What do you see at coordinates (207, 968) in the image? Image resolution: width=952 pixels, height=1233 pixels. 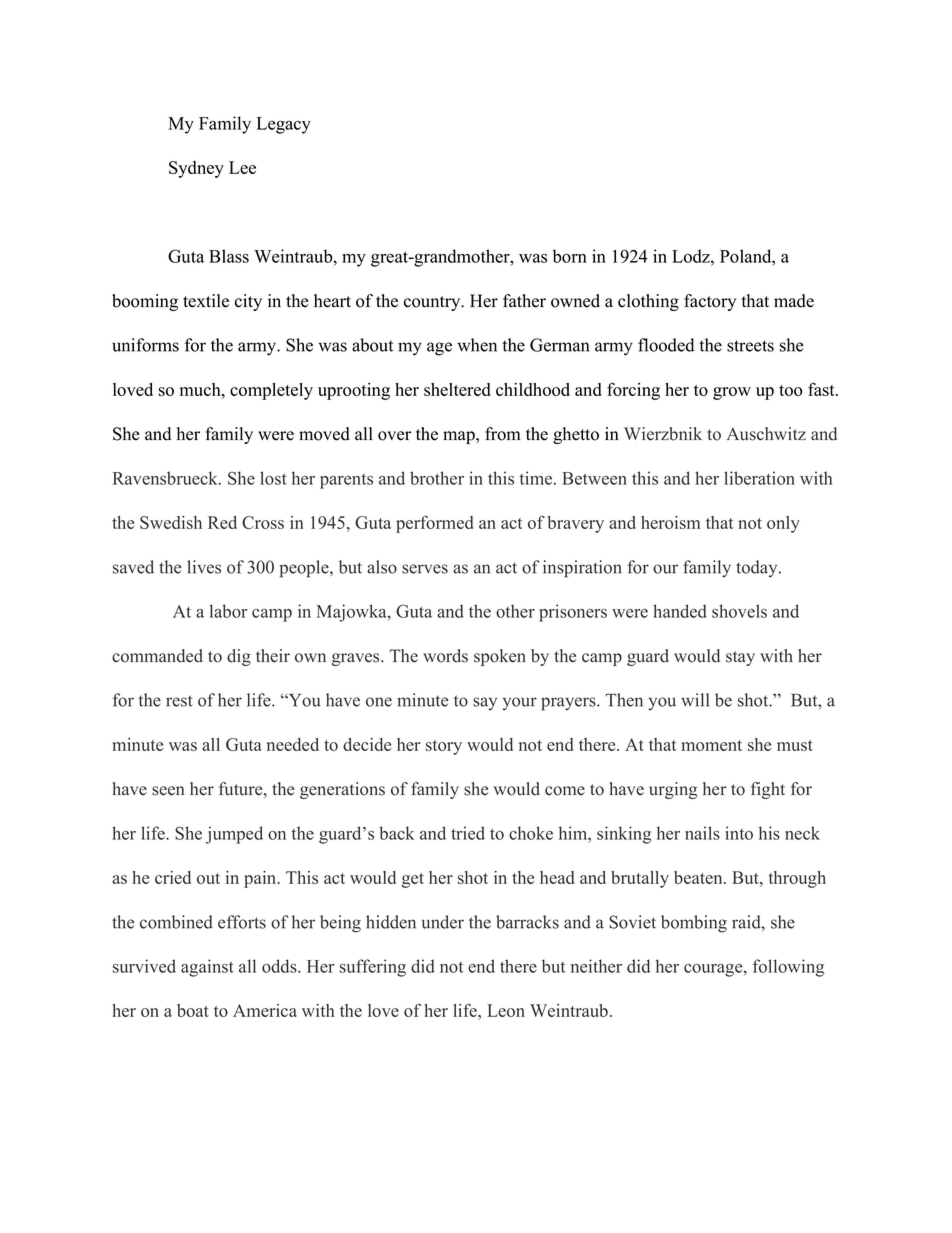 I see `against` at bounding box center [207, 968].
